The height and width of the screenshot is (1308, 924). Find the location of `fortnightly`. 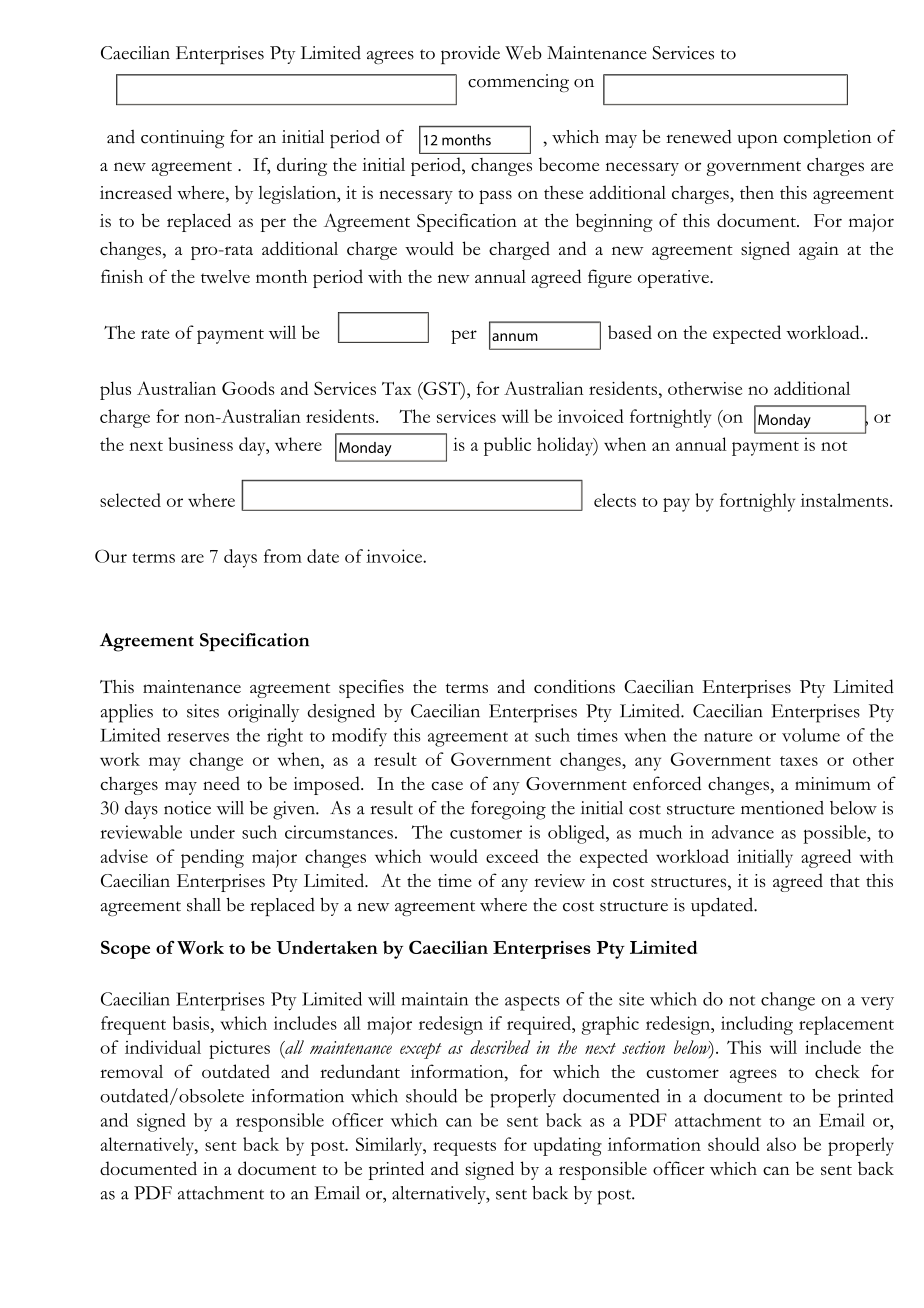

fortnightly is located at coordinates (670, 418).
